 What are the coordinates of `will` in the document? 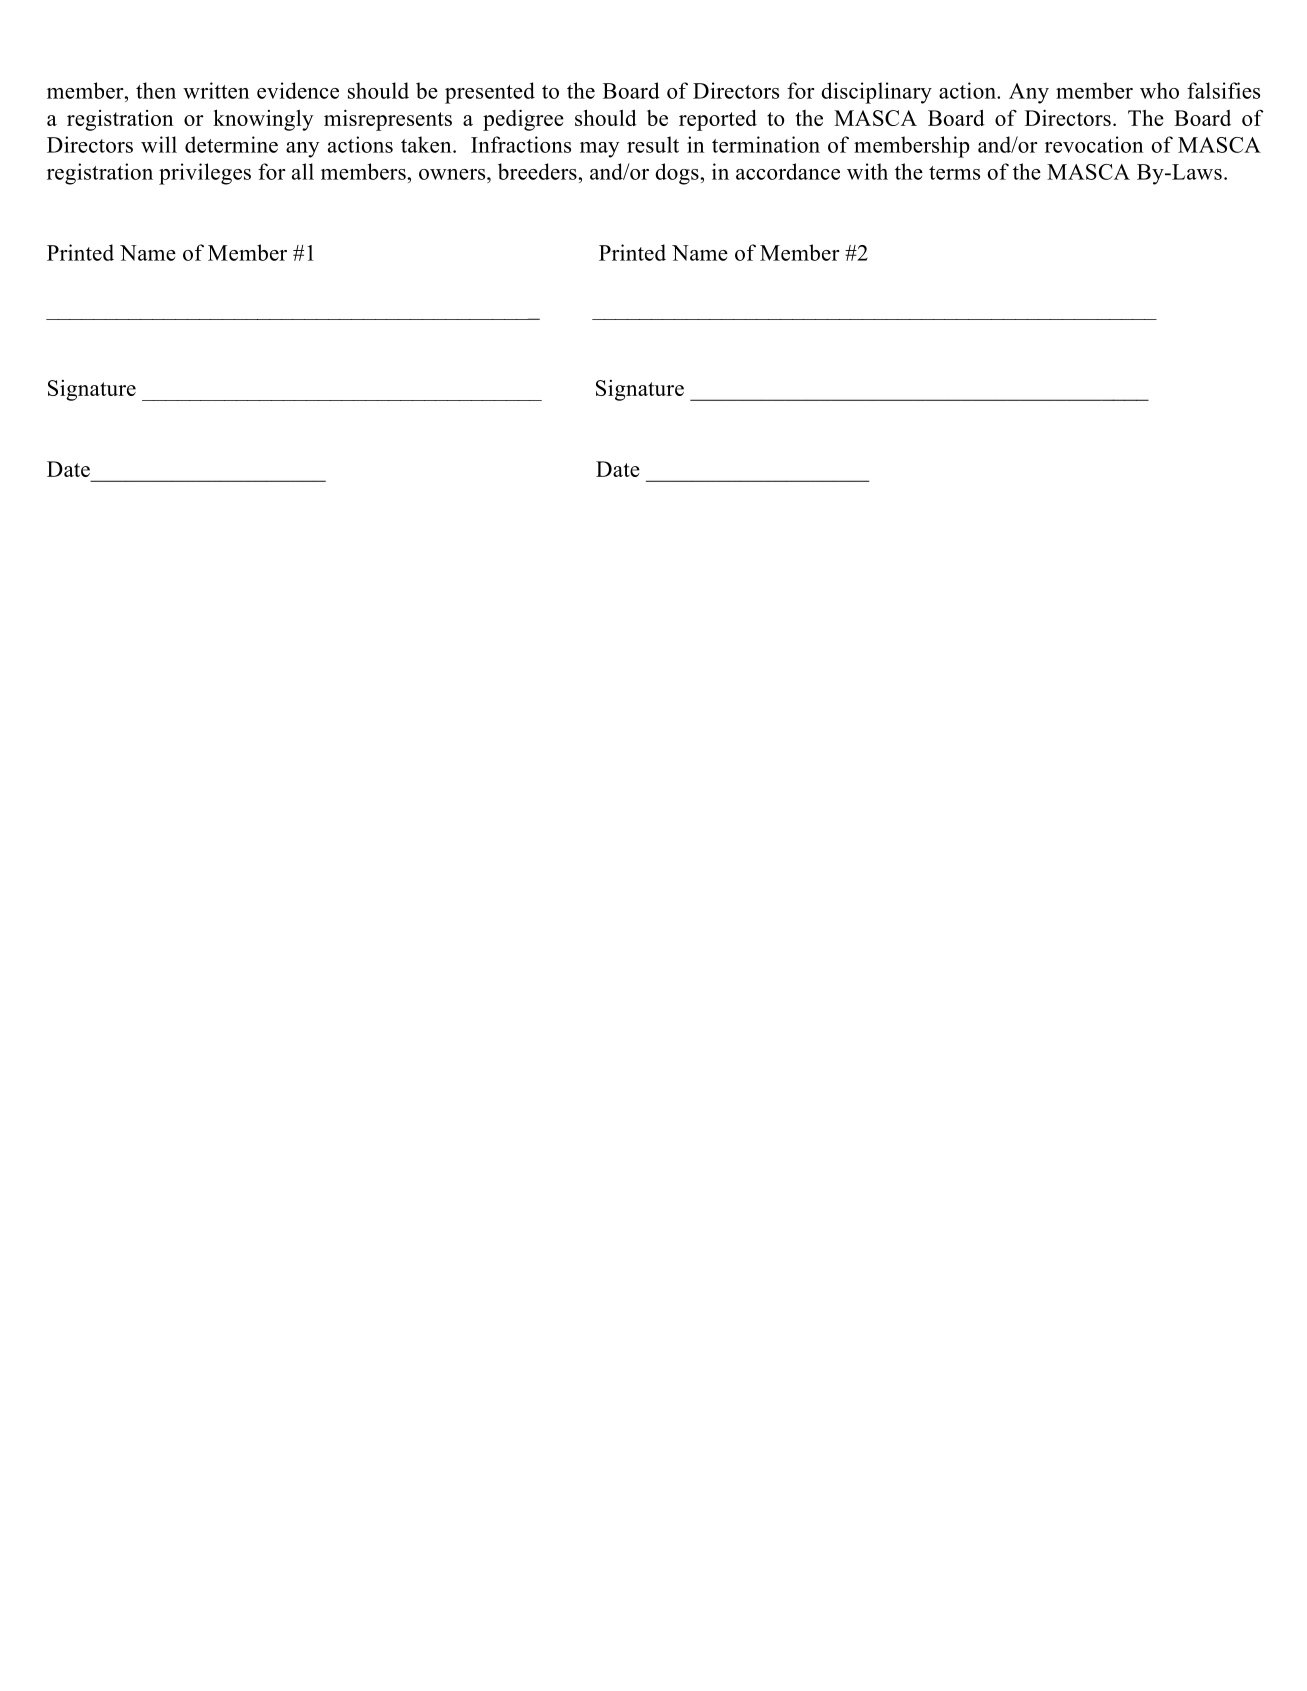 It's located at (159, 144).
